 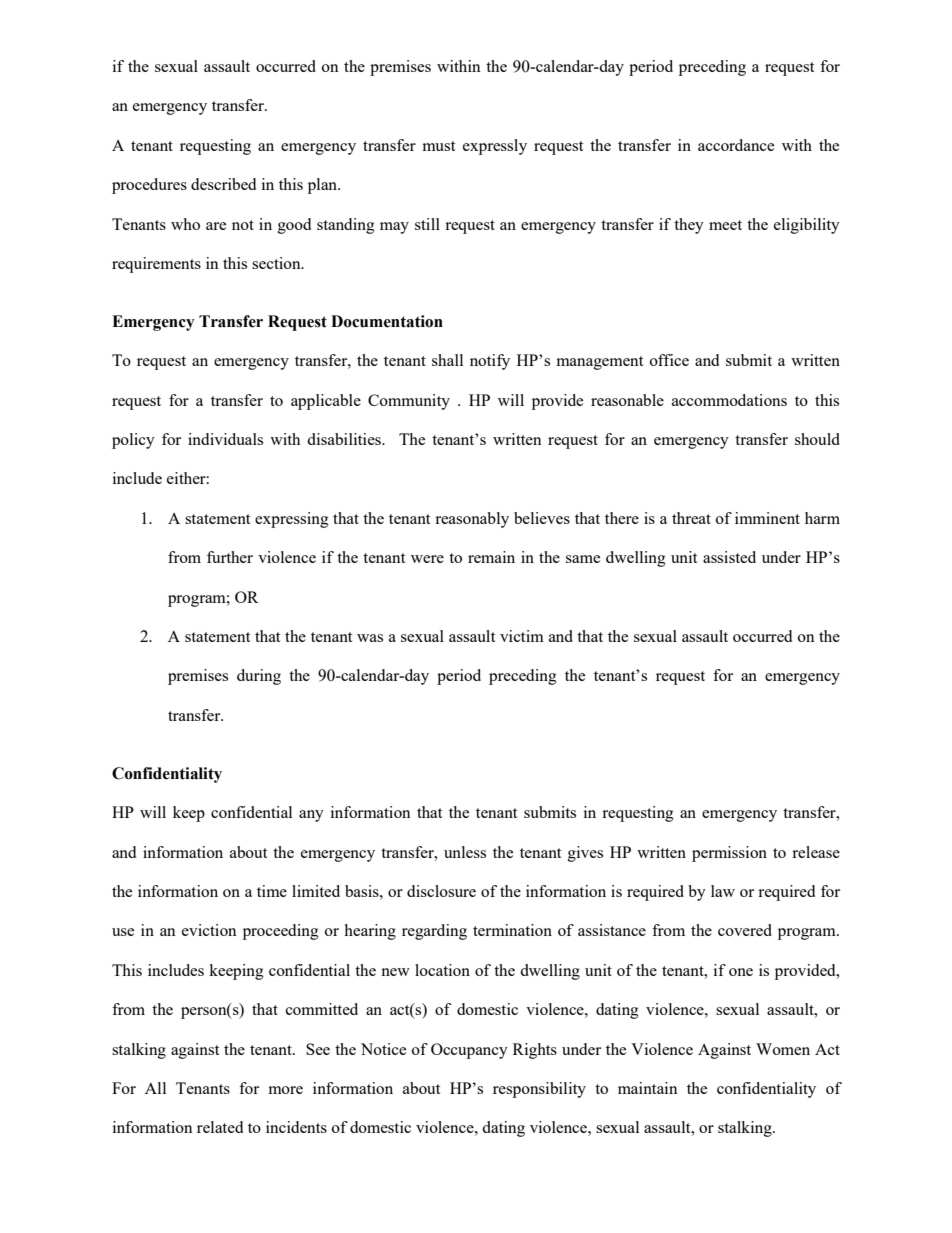 I want to click on accordance, so click(x=736, y=145).
